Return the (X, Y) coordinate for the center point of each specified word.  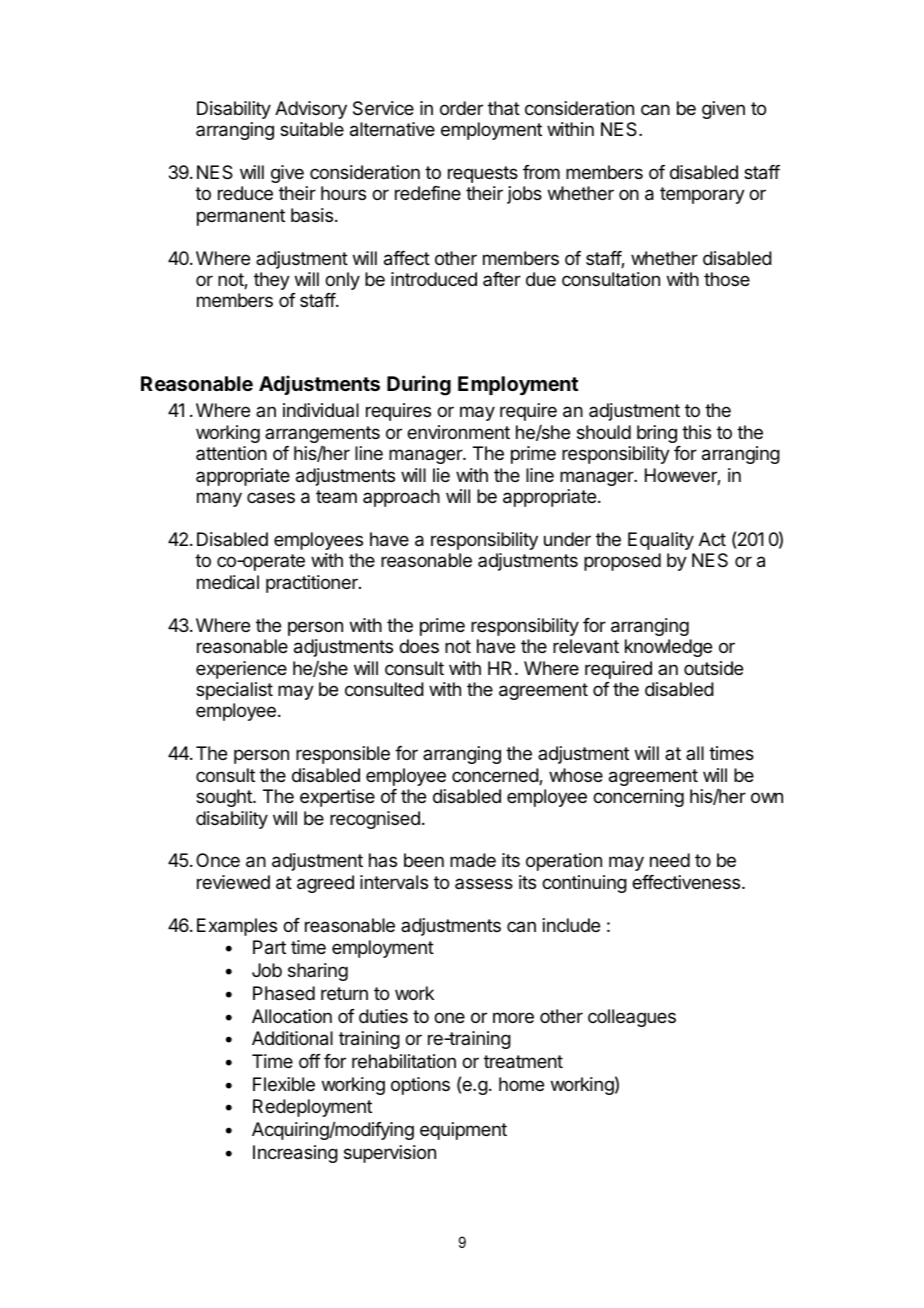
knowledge (668, 648)
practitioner (313, 584)
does (419, 646)
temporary (702, 195)
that (504, 108)
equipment (463, 1131)
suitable (312, 129)
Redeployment (312, 1108)
